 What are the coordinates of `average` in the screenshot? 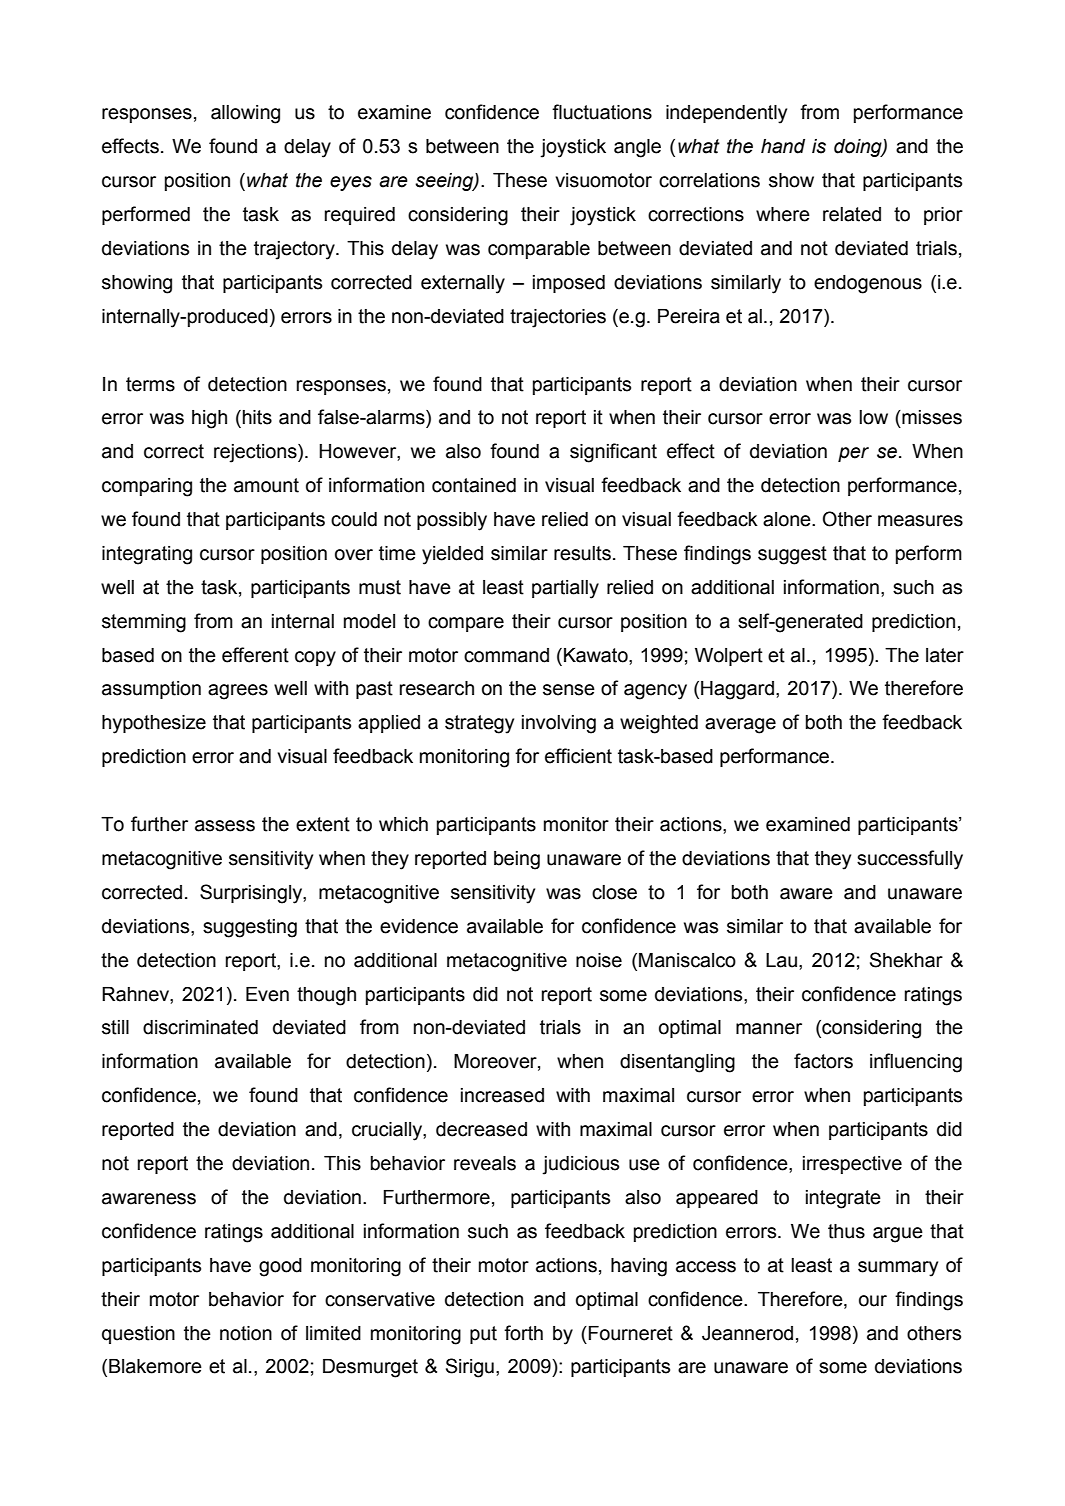 It's located at (740, 726).
